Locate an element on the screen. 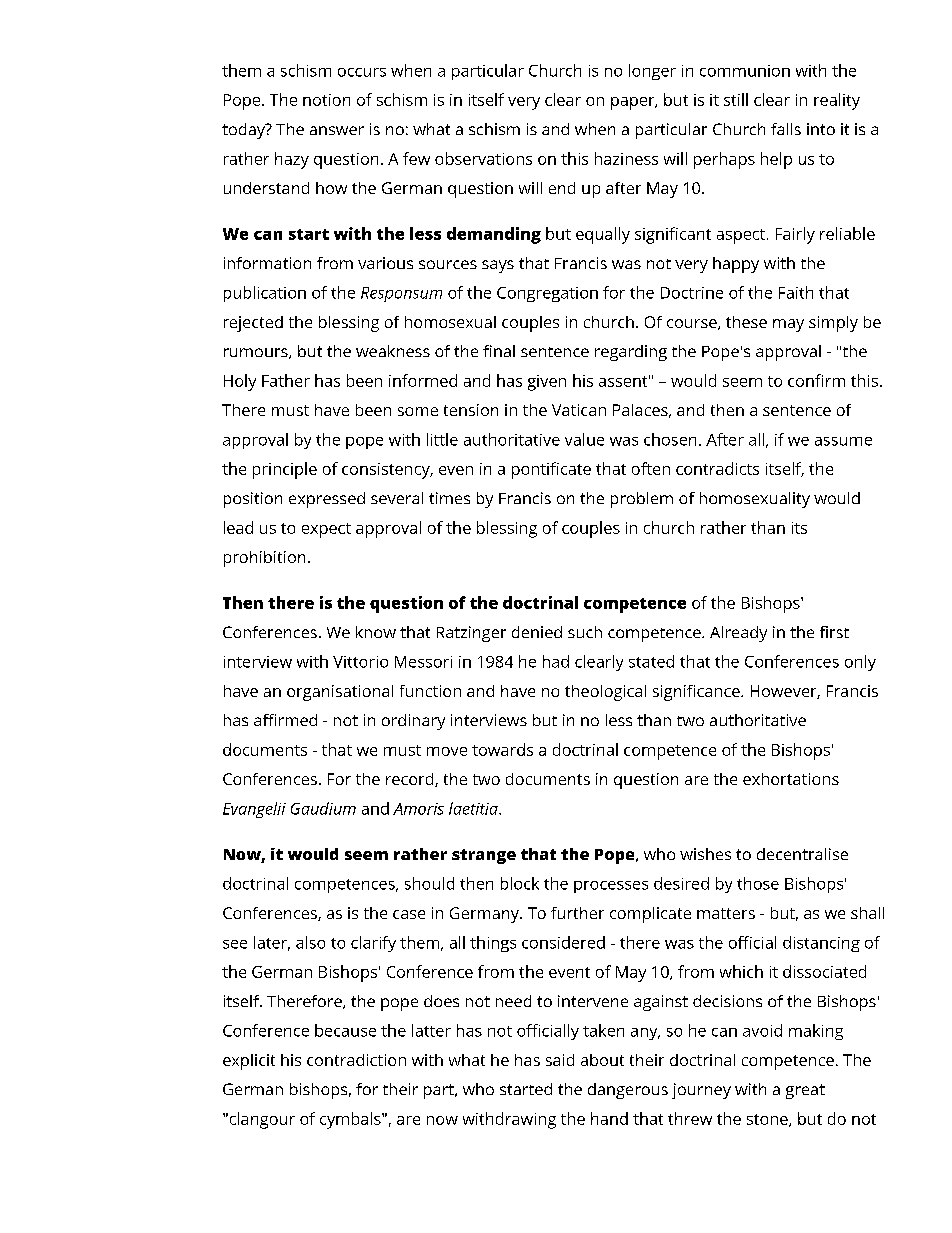 The width and height of the screenshot is (952, 1233). contradiction is located at coordinates (356, 1060).
